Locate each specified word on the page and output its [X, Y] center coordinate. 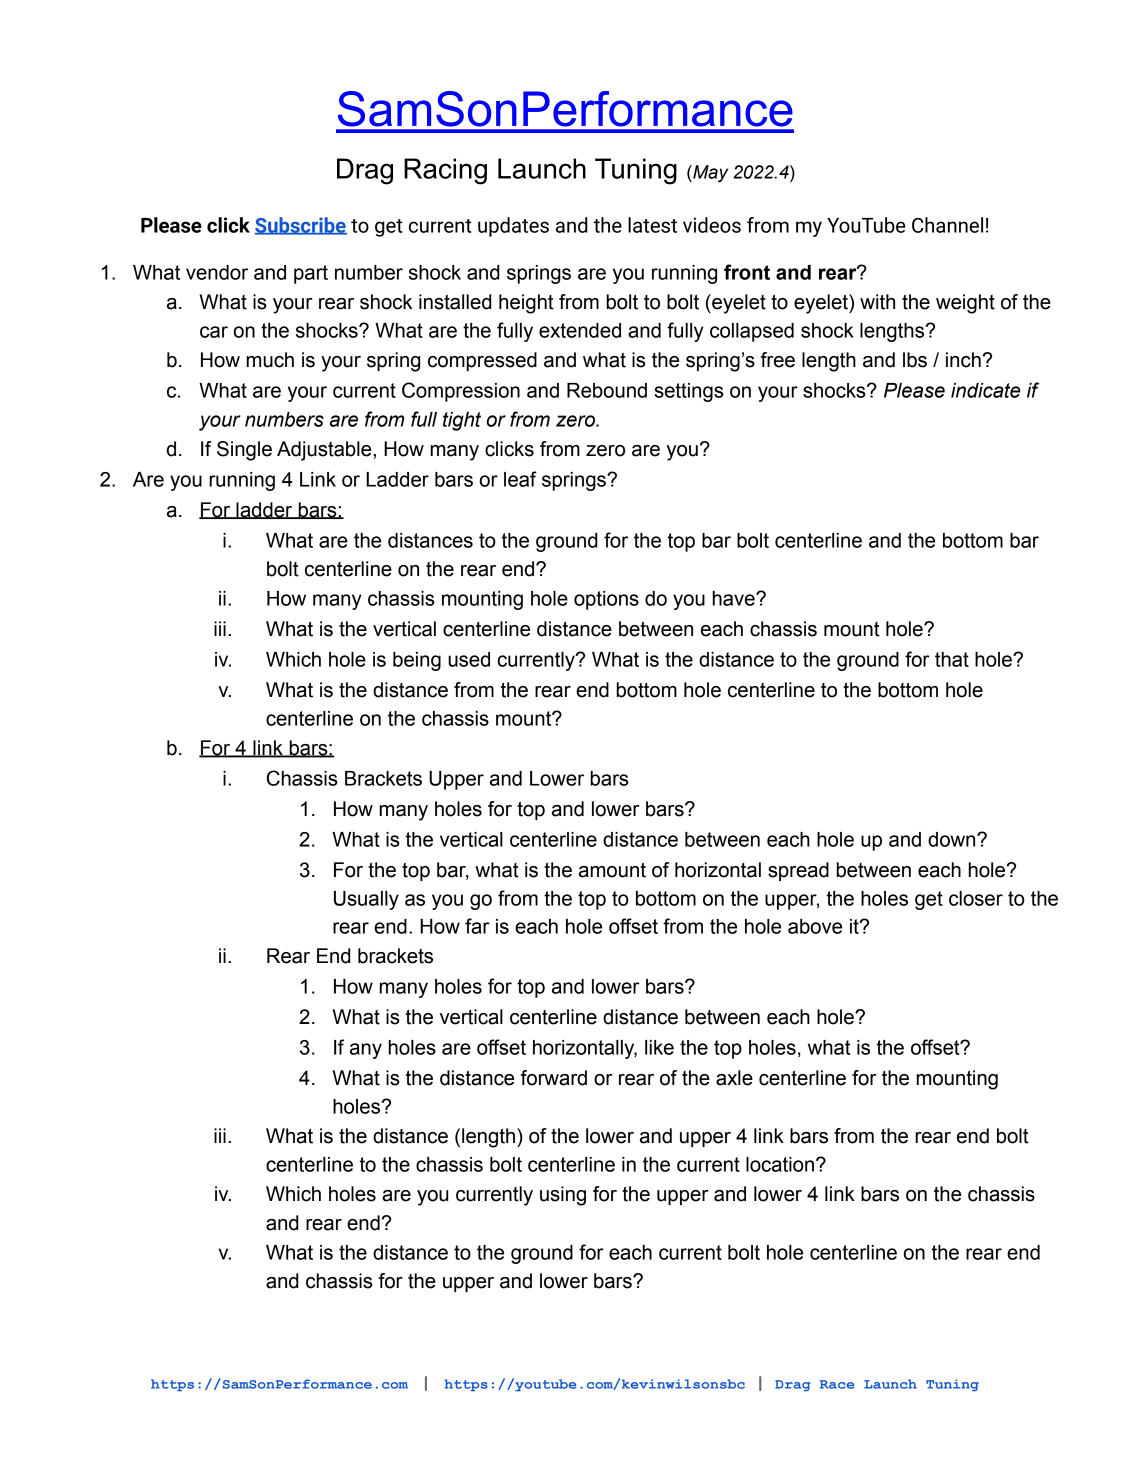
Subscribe [301, 226]
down [953, 839]
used [469, 659]
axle [734, 1078]
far [477, 926]
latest [652, 225]
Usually [366, 900]
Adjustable [325, 451]
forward [554, 1078]
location [780, 1164]
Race [837, 1384]
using [563, 1196]
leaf [520, 479]
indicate [985, 390]
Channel [947, 225]
